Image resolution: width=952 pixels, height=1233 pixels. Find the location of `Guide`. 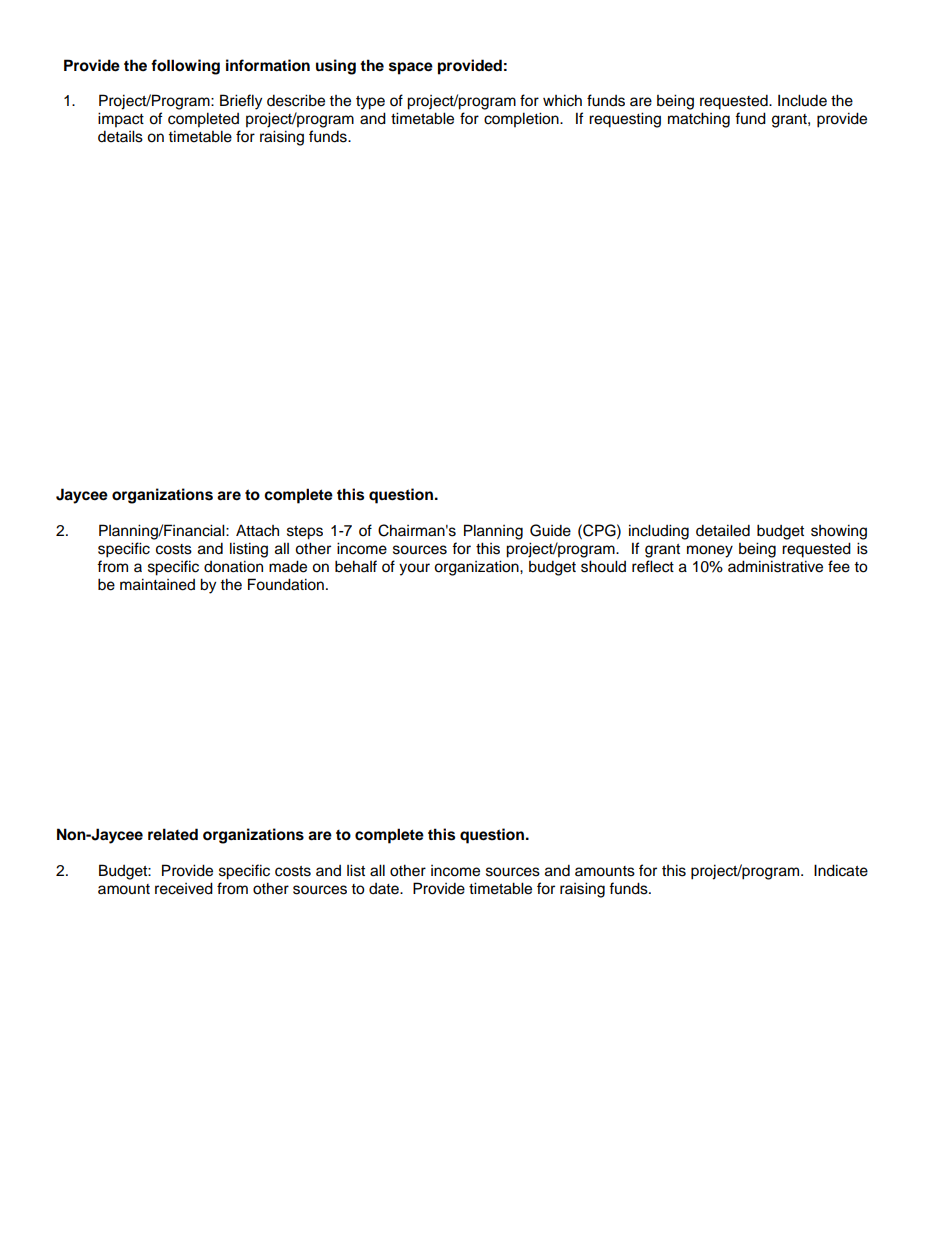

Guide is located at coordinates (550, 530).
